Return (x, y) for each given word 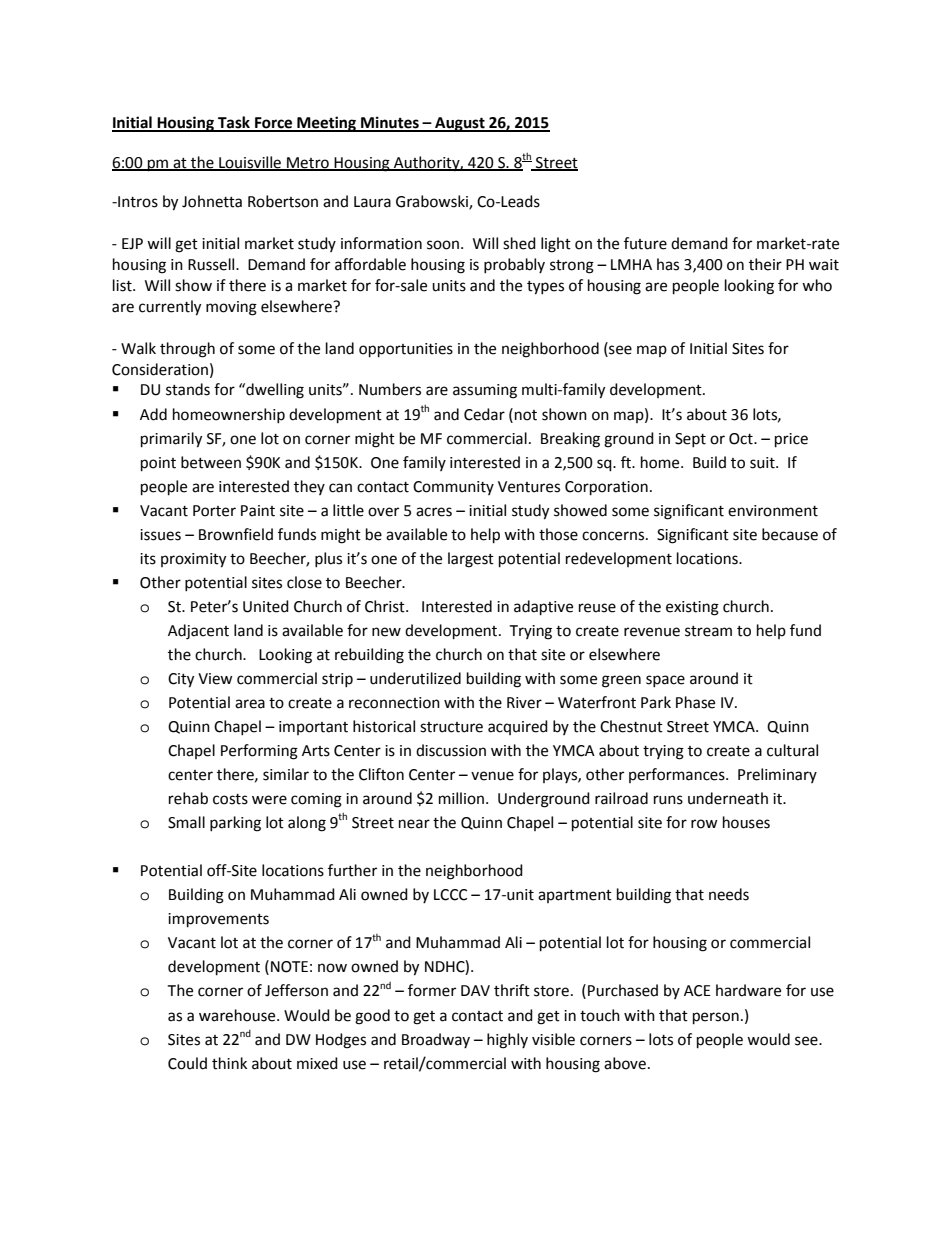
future (645, 243)
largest (471, 560)
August (460, 124)
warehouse (238, 1015)
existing (692, 608)
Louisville (250, 163)
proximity (193, 560)
